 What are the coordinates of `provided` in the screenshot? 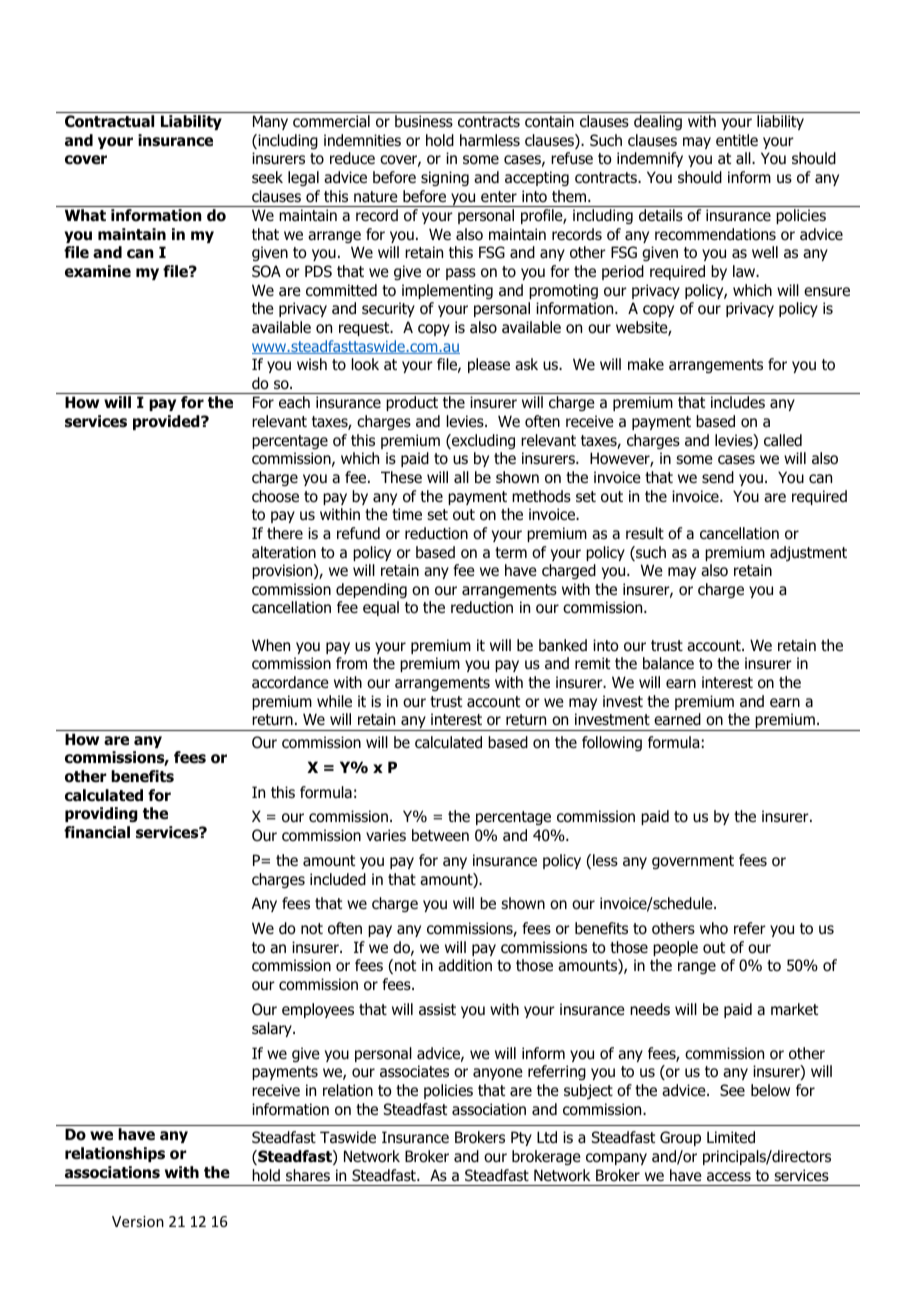 It's located at (167, 422).
